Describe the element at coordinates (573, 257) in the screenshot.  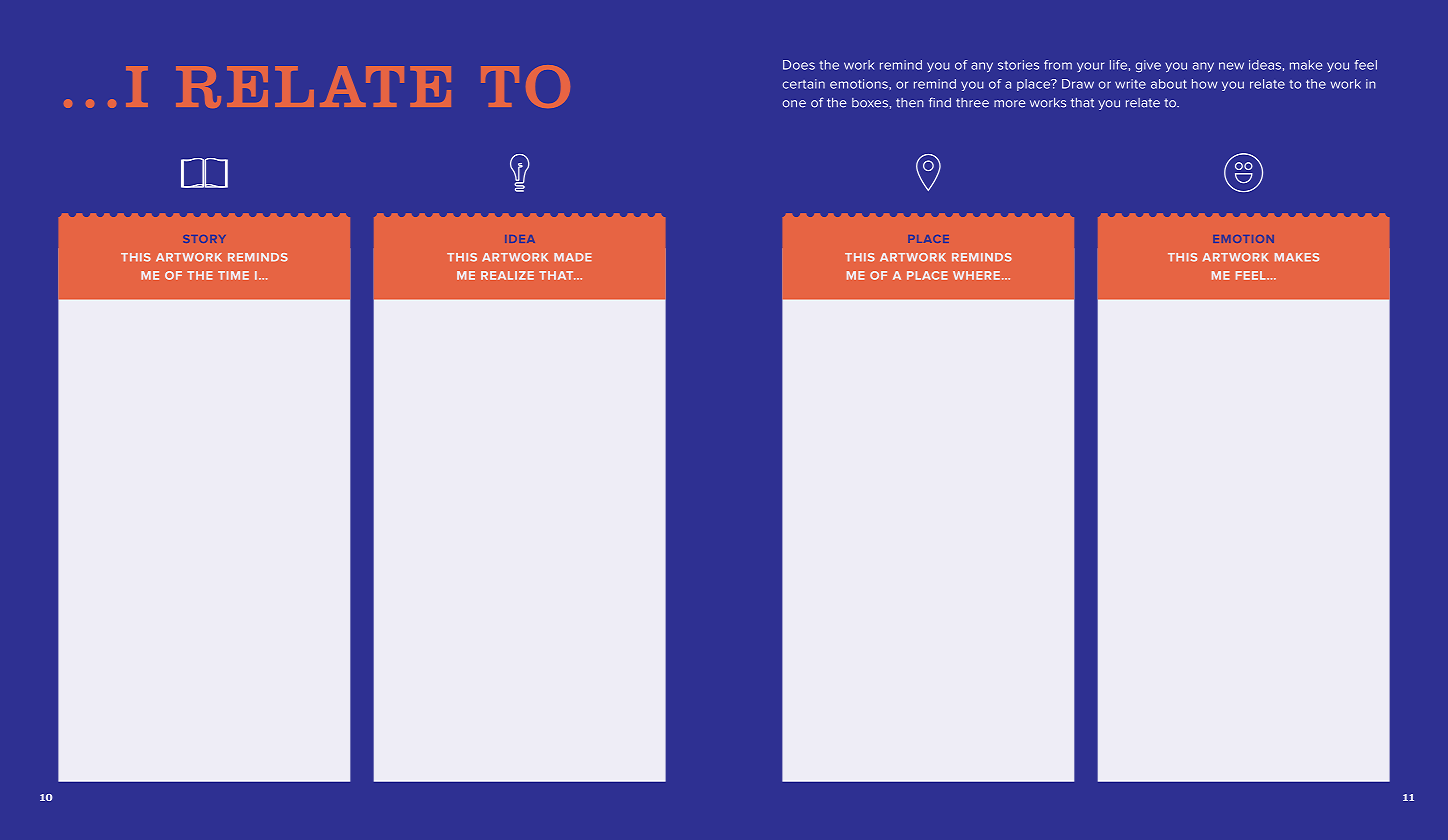
I see `MADE` at that location.
